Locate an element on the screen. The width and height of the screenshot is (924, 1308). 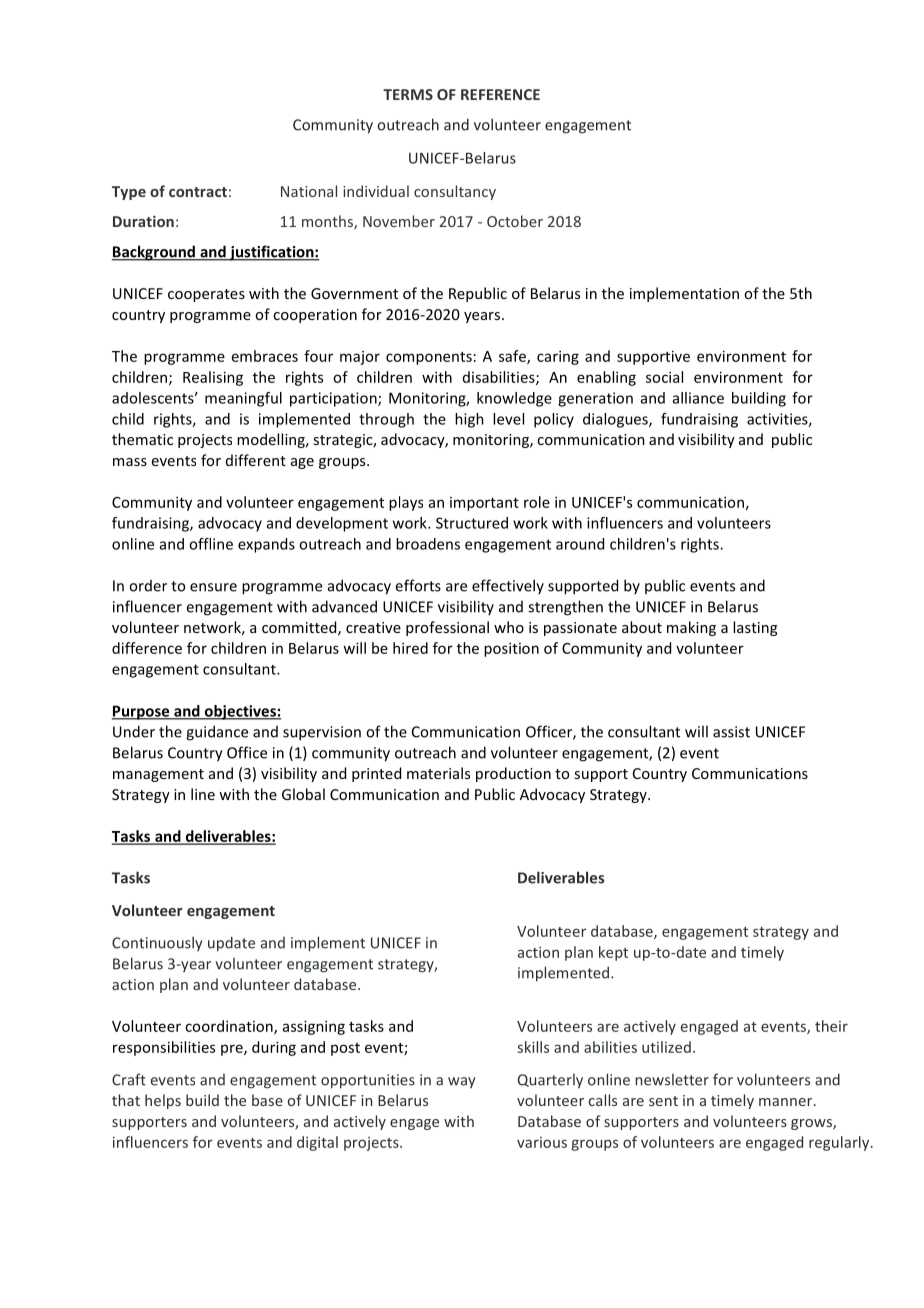
assist is located at coordinates (731, 732).
